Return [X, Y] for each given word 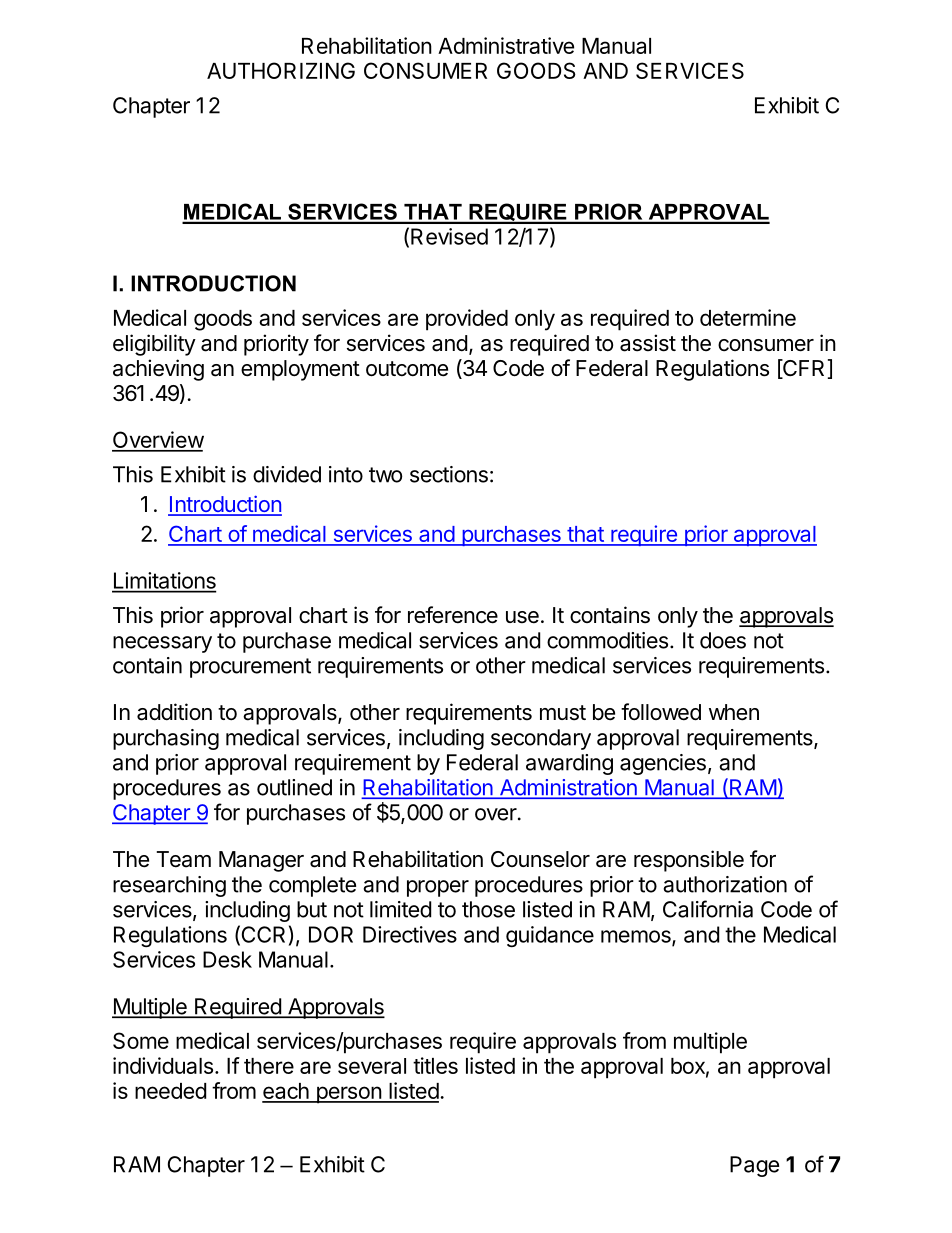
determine [748, 317]
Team [184, 859]
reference [453, 615]
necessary [162, 644]
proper [438, 888]
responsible [689, 861]
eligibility [154, 345]
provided [467, 320]
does [723, 640]
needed [170, 1091]
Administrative [506, 45]
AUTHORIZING [281, 70]
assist [648, 343]
